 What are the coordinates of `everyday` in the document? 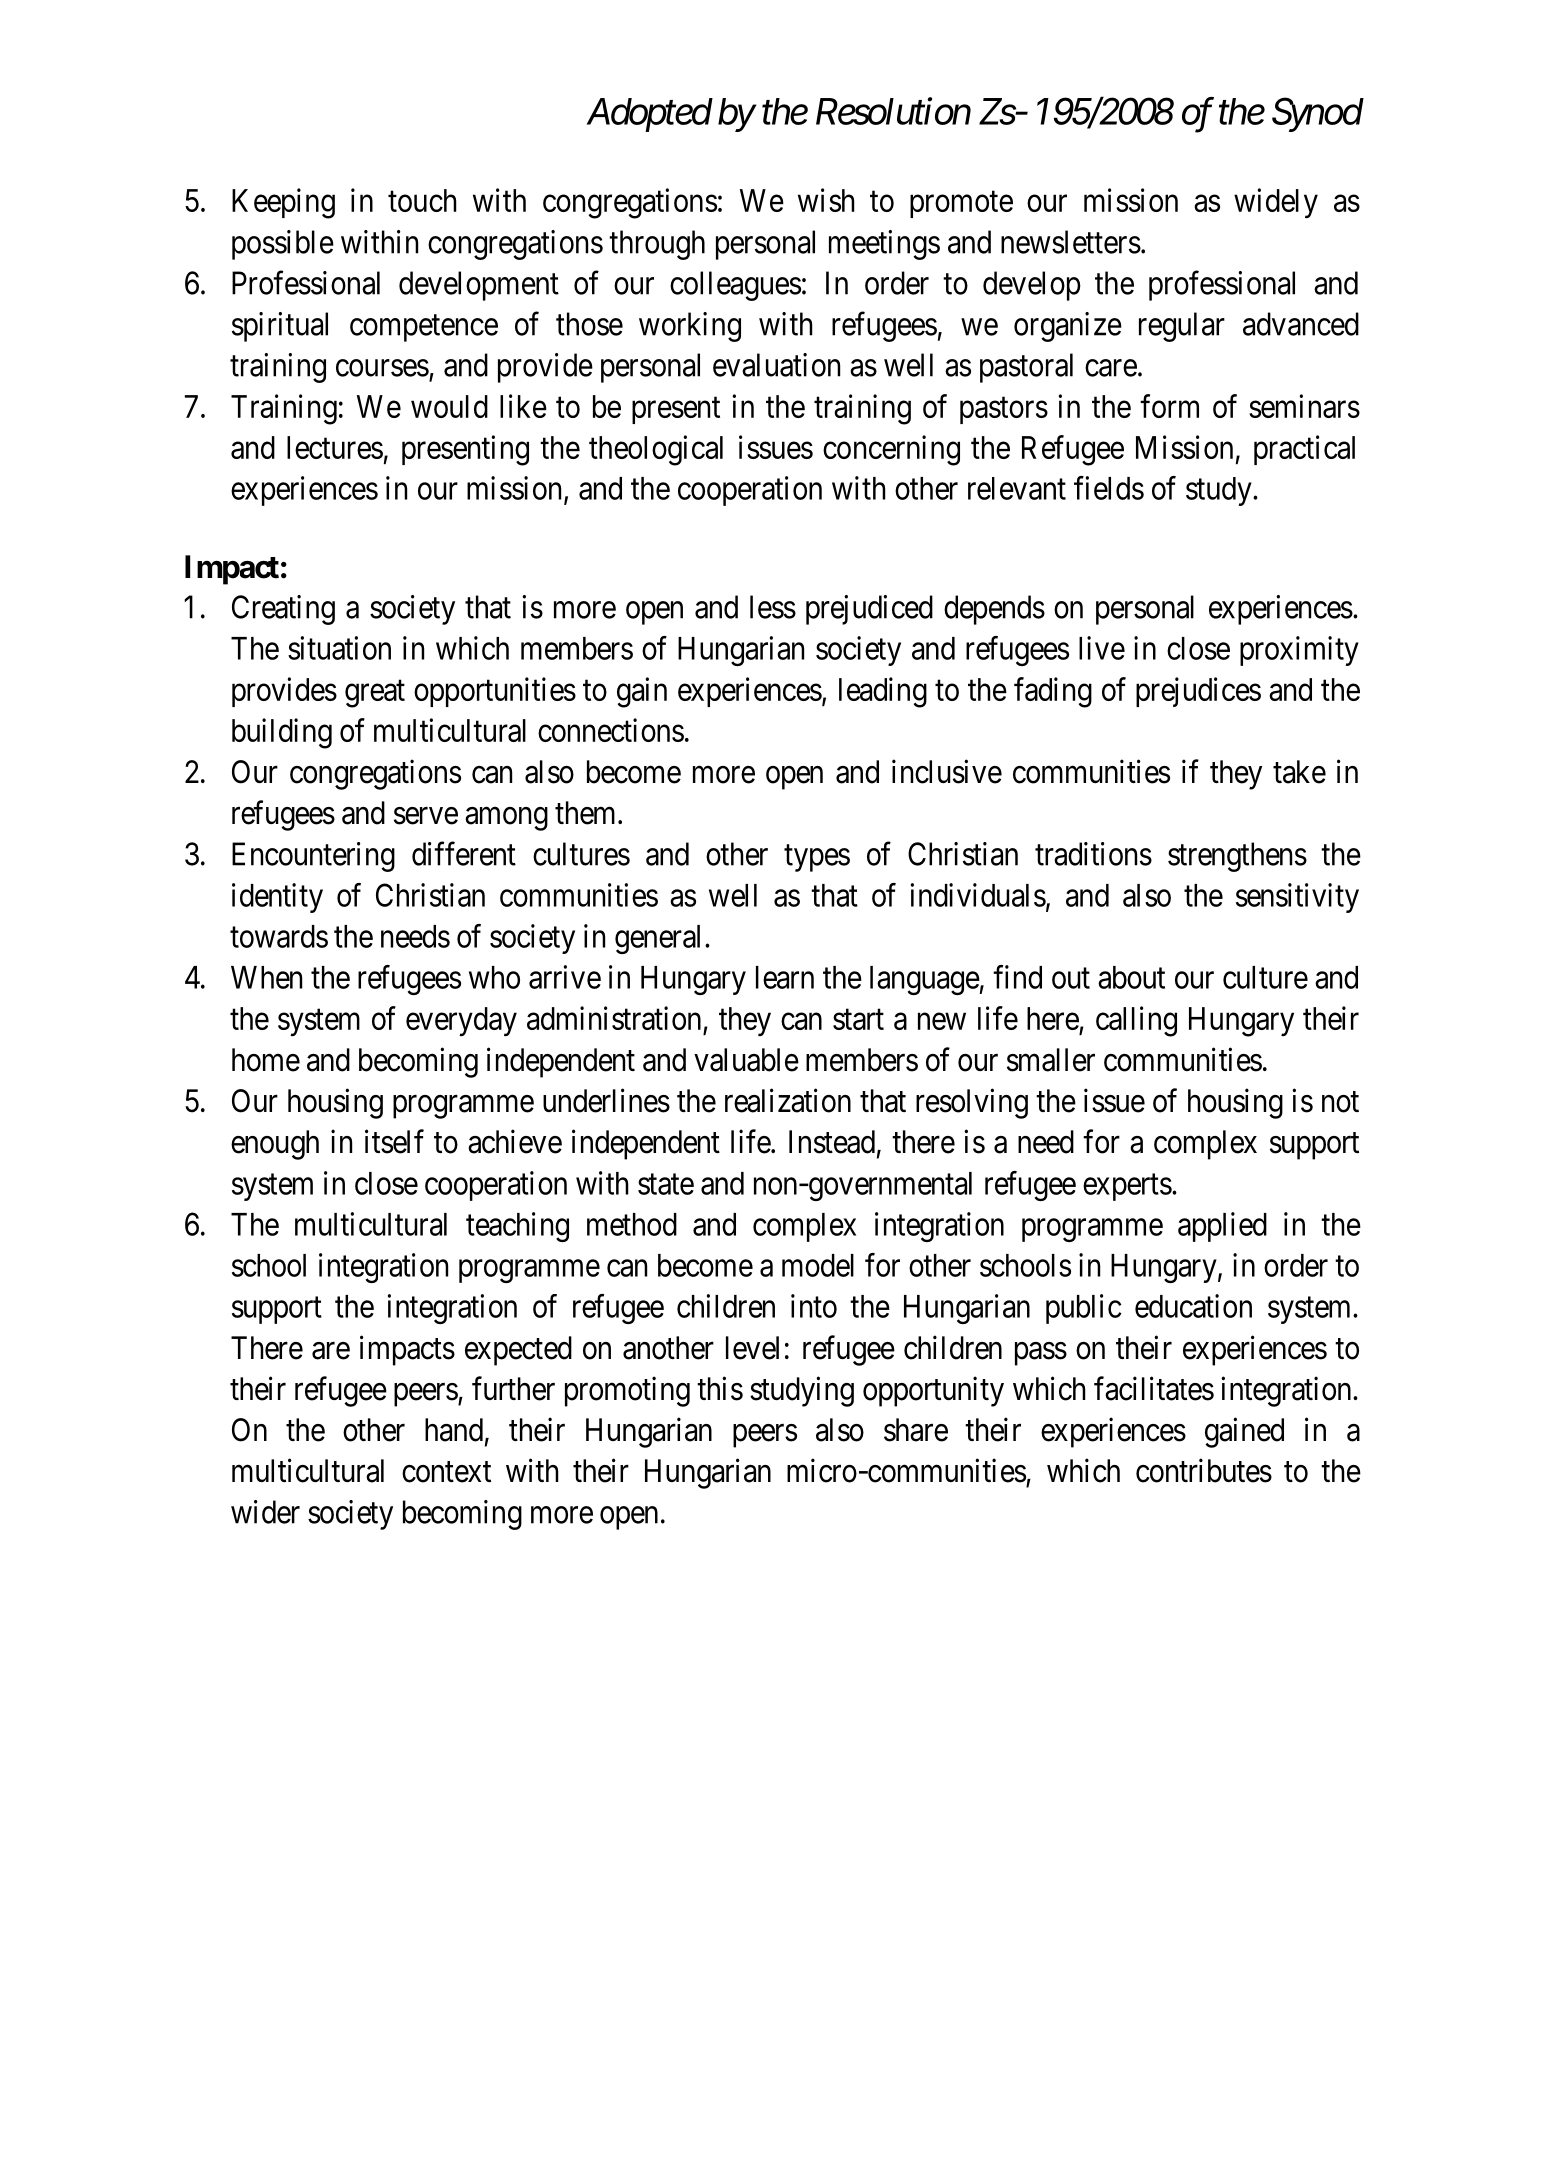 It's located at (461, 1021).
